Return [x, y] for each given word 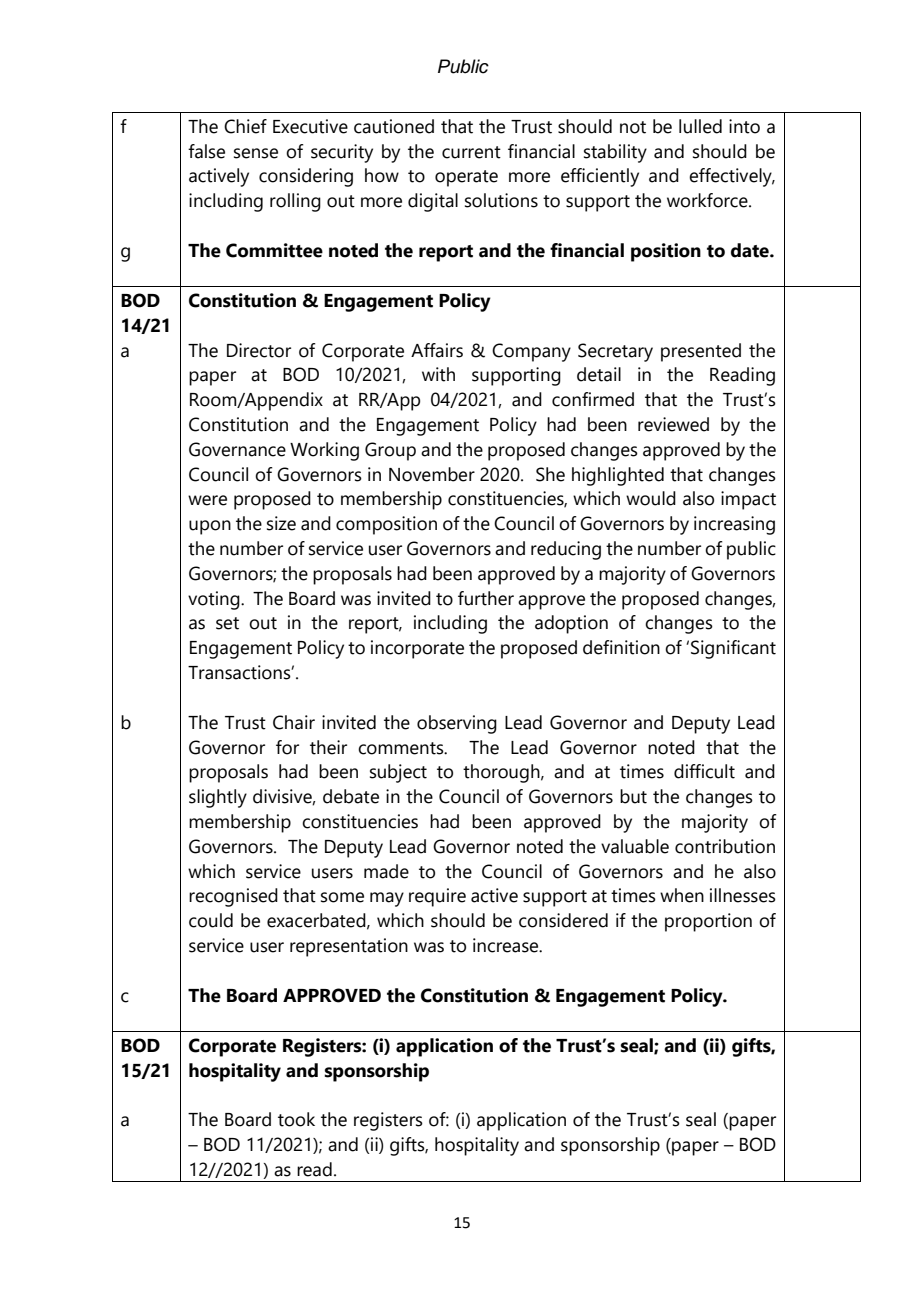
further [486, 598]
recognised [233, 897]
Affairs [437, 350]
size [281, 523]
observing [457, 724]
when [682, 895]
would [651, 498]
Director [259, 350]
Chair [294, 722]
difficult [704, 771]
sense [256, 153]
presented [701, 352]
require [437, 897]
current [471, 152]
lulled [700, 126]
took [296, 1119]
